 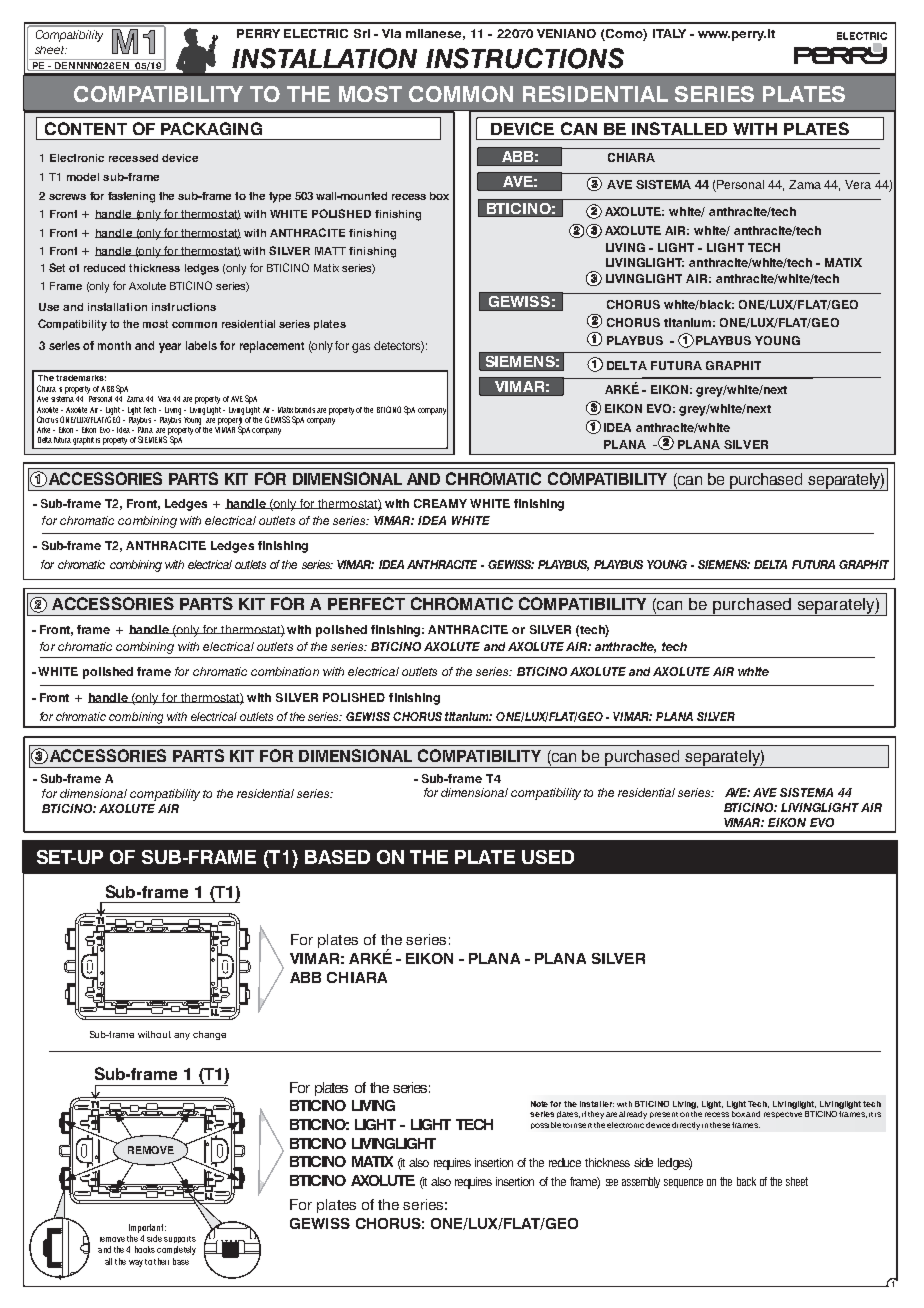 What do you see at coordinates (170, 348) in the document?
I see `year` at bounding box center [170, 348].
